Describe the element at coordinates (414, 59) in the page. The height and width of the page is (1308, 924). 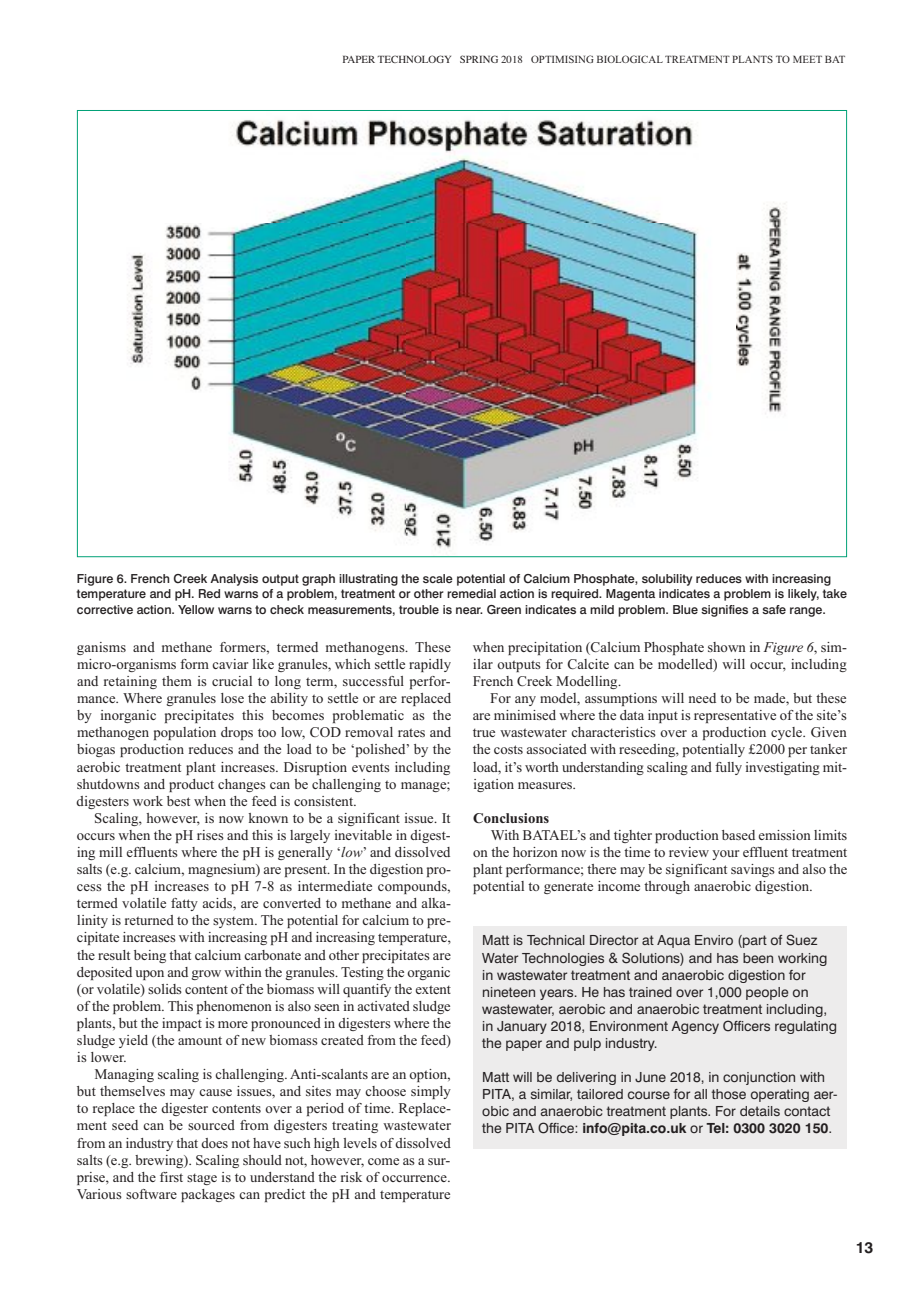
I see `TECHNOLOGY` at that location.
